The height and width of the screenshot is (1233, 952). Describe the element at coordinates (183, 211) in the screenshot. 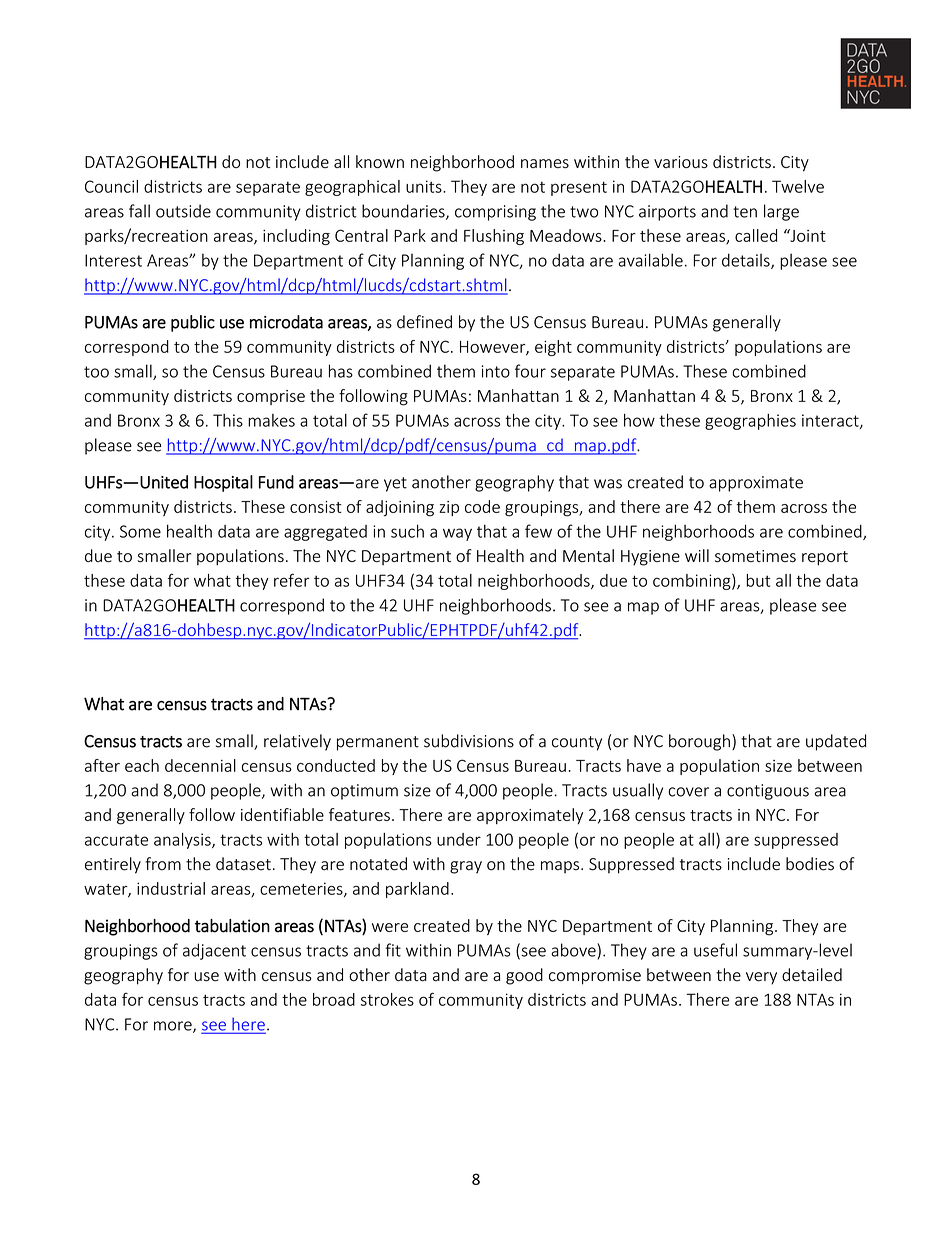

I see `outside` at that location.
